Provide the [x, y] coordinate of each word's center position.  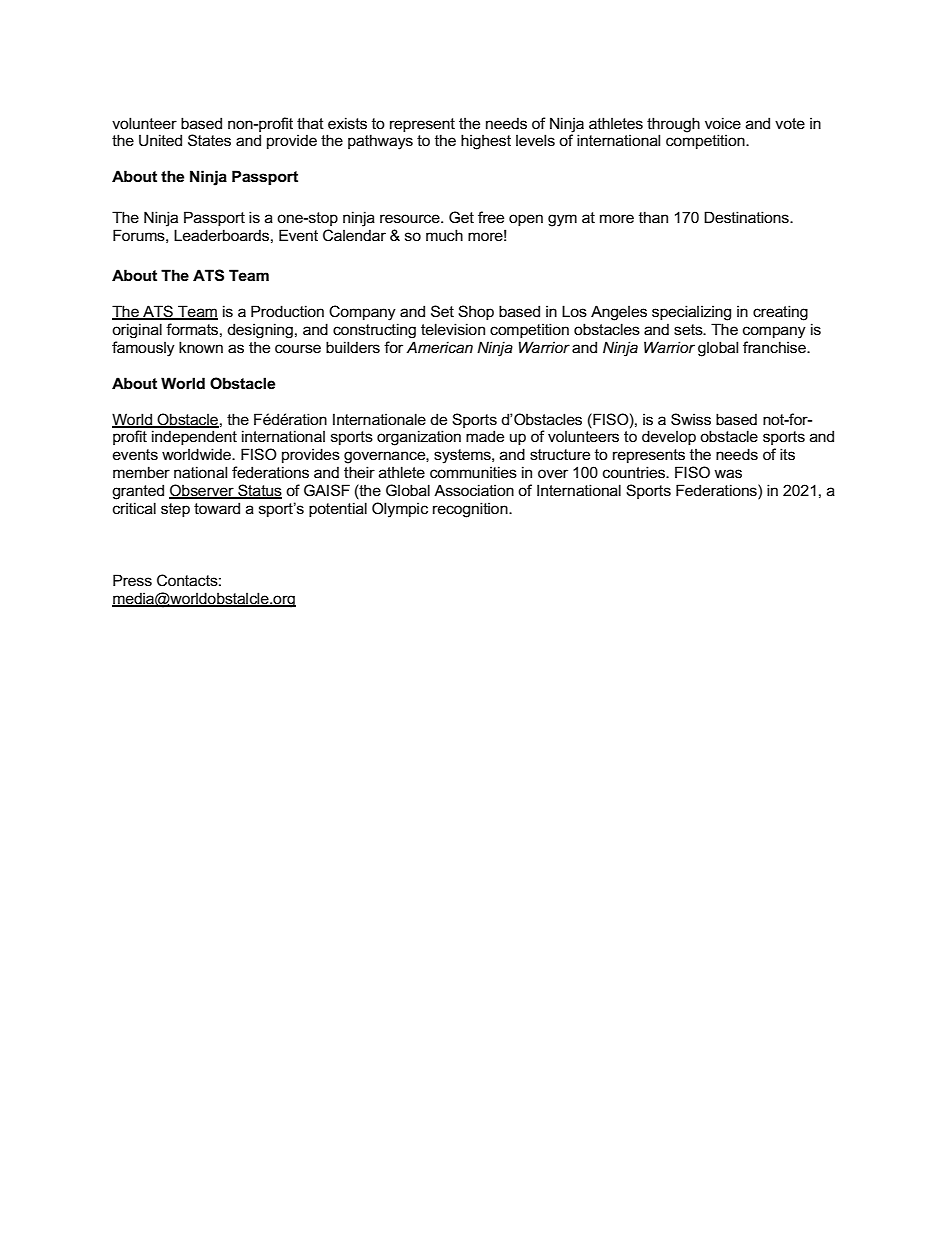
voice [723, 123]
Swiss [691, 419]
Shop [476, 312]
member [141, 472]
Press [132, 580]
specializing [691, 313]
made [485, 436]
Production [287, 311]
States [209, 140]
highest [486, 142]
